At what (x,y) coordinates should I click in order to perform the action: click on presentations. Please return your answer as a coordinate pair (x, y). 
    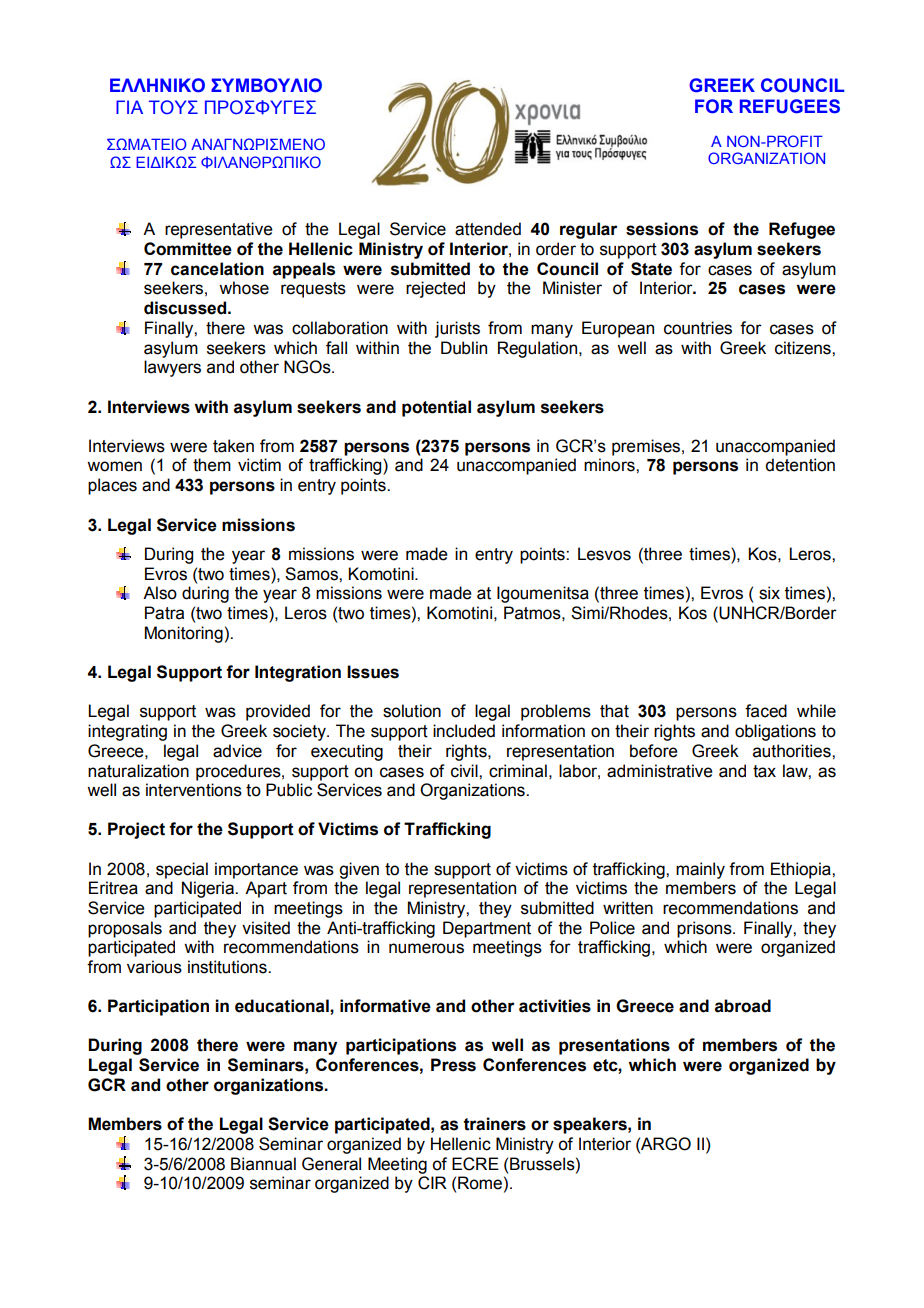
    Looking at the image, I should click on (614, 1046).
